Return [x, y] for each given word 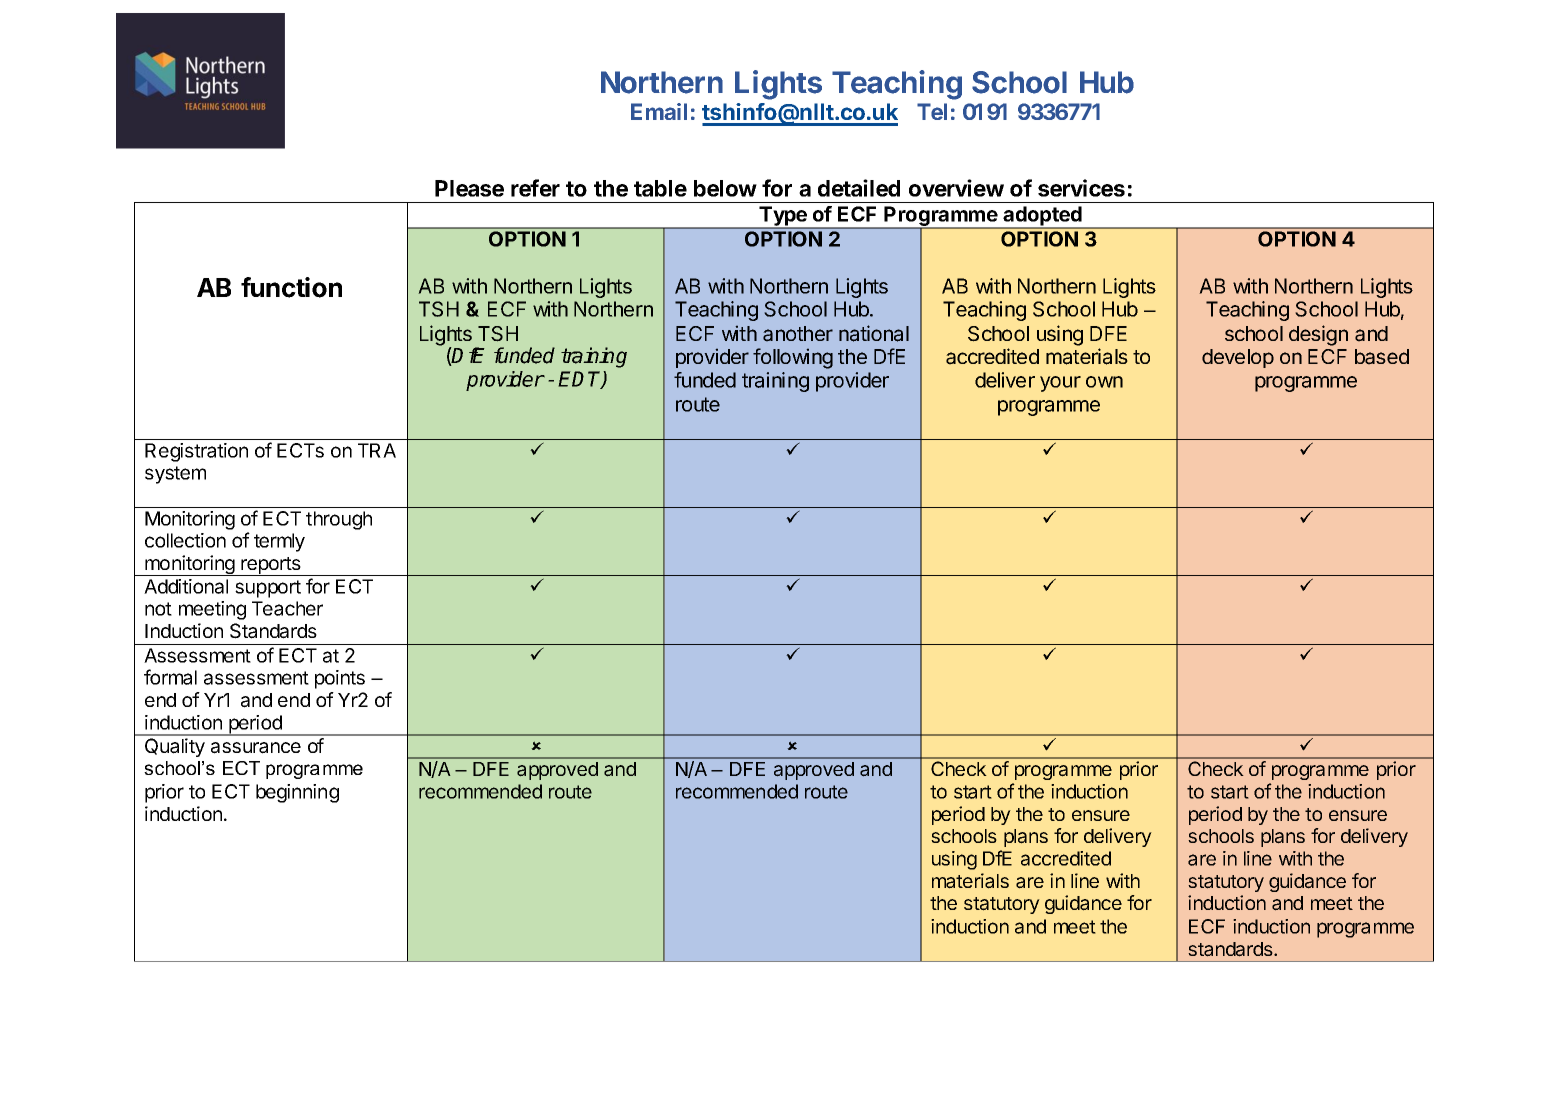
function [291, 287]
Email [659, 111]
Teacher [287, 608]
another [798, 334]
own [1104, 382]
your [1060, 384]
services [1081, 188]
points [340, 679]
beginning [297, 793]
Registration [196, 452]
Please [469, 188]
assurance [256, 748]
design [1318, 335]
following [793, 358]
